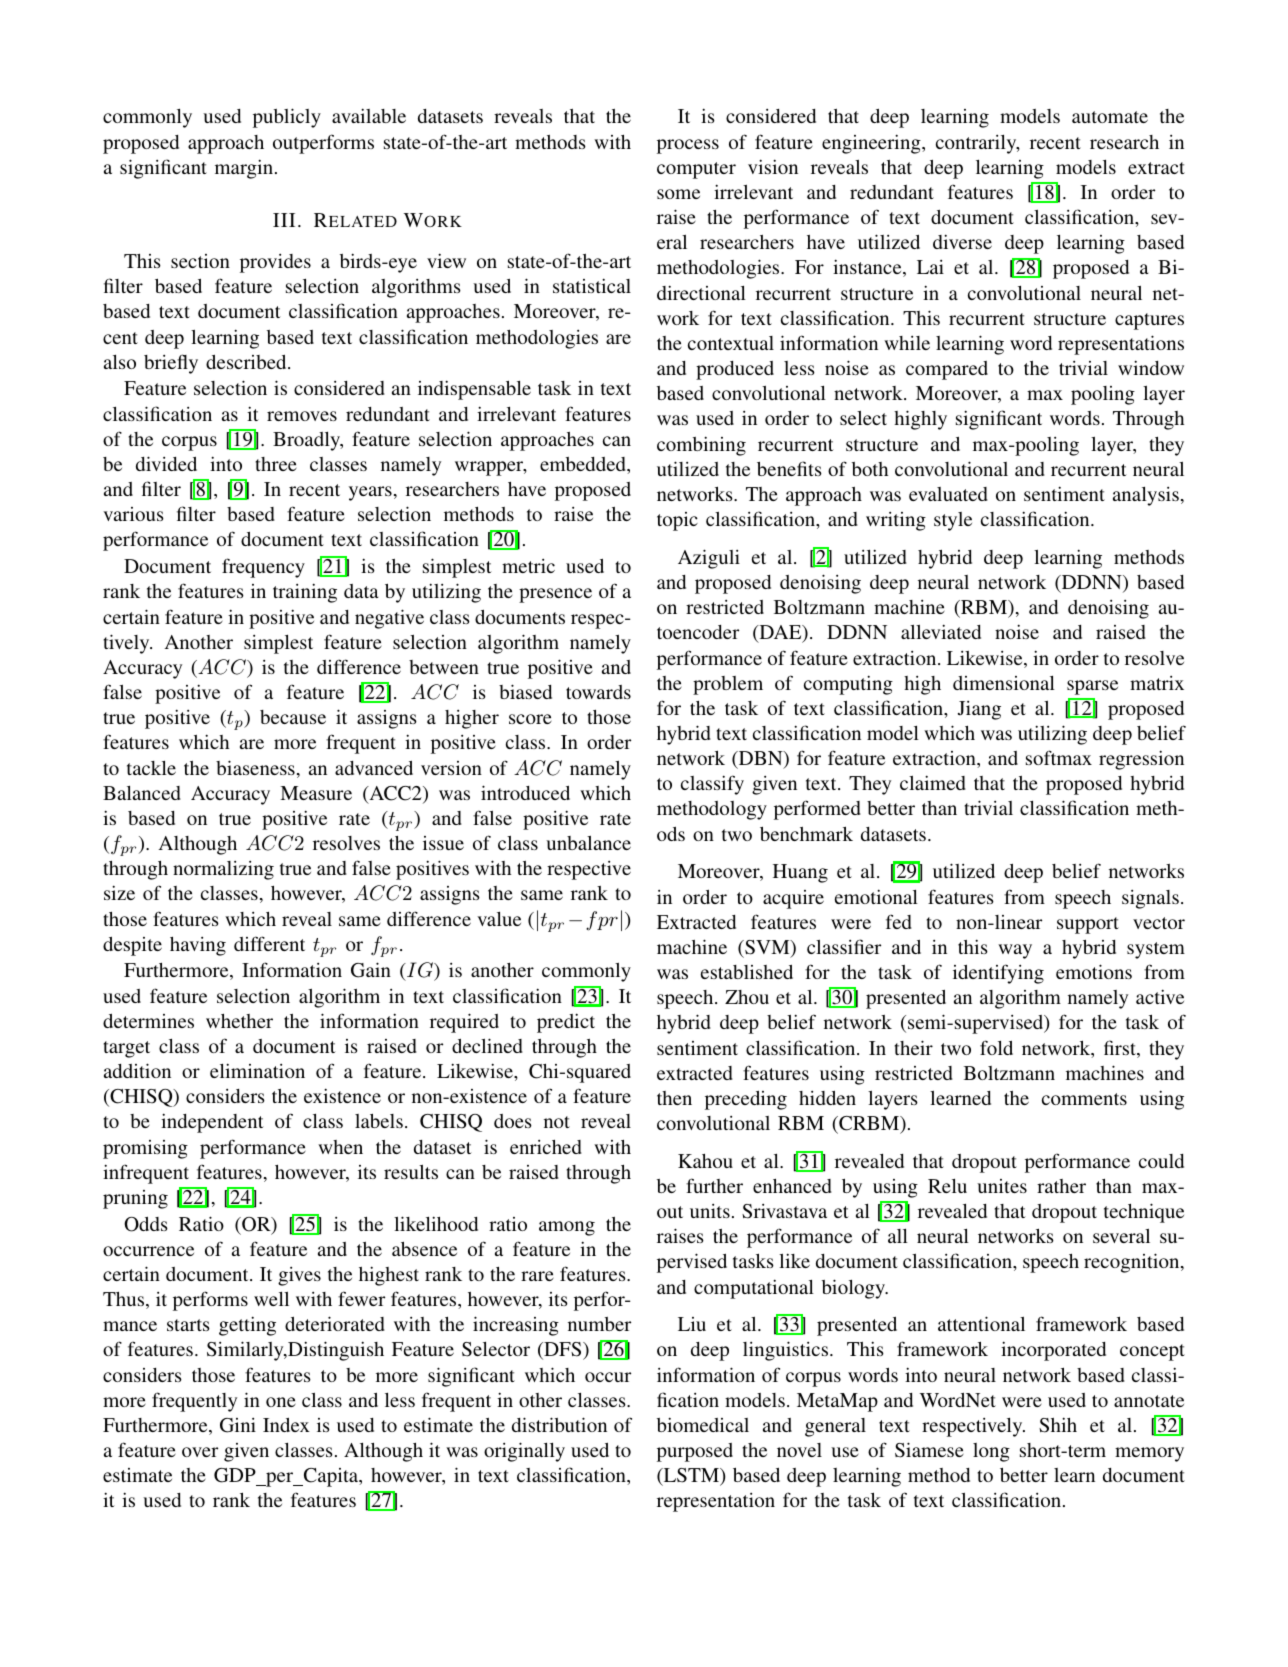 This image has width=1288, height=1667. Describe the element at coordinates (1110, 117) in the image. I see `automate` at that location.
